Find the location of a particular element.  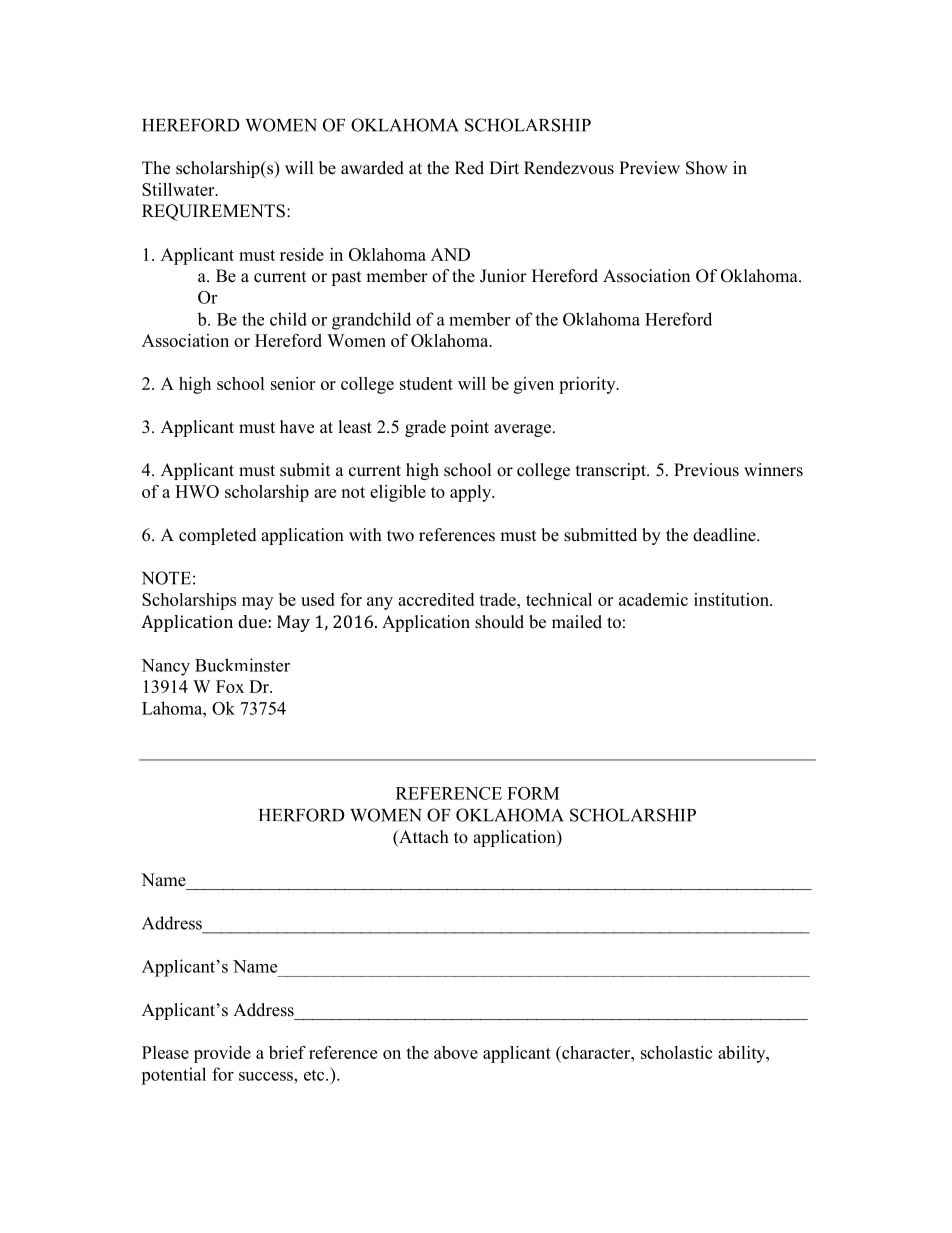

Show is located at coordinates (707, 168).
